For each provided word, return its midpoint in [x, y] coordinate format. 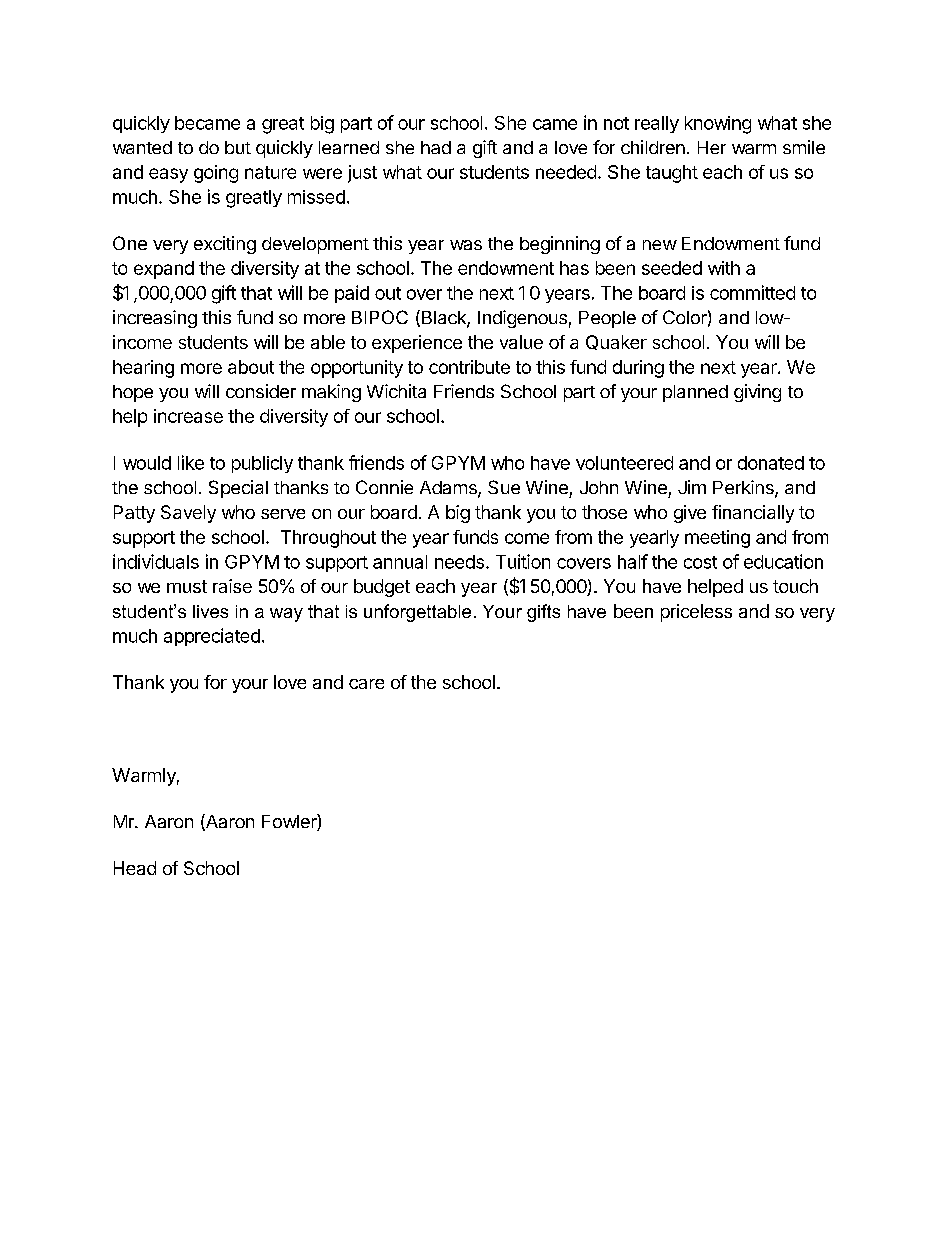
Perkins [744, 488]
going [216, 174]
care [366, 684]
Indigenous [522, 319]
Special [238, 489]
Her [712, 147]
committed [752, 292]
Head [135, 868]
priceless [696, 613]
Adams [449, 489]
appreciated [212, 637]
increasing [155, 319]
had [436, 147]
